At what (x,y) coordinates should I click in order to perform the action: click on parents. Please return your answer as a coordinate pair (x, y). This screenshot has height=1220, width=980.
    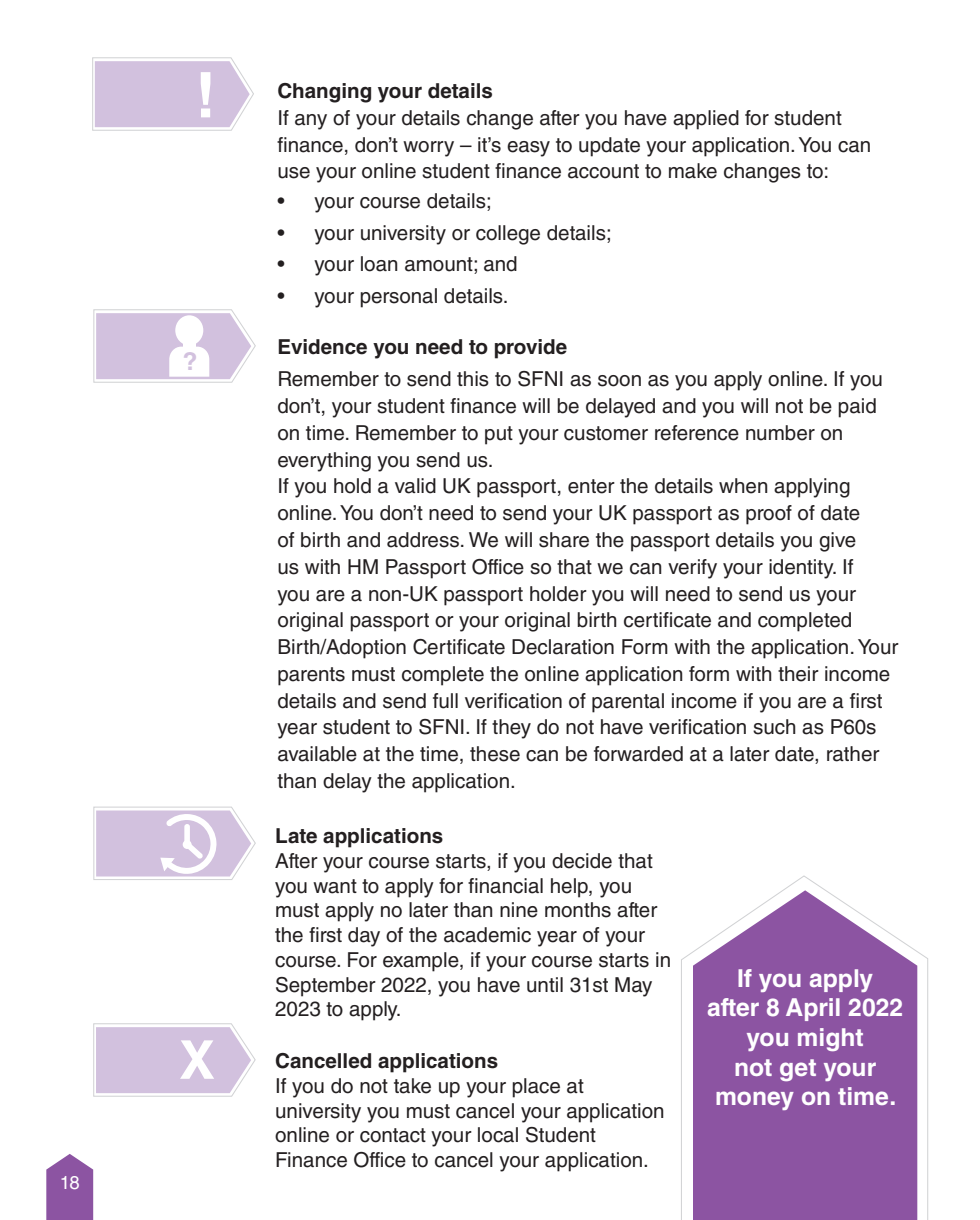
    Looking at the image, I should click on (311, 676).
